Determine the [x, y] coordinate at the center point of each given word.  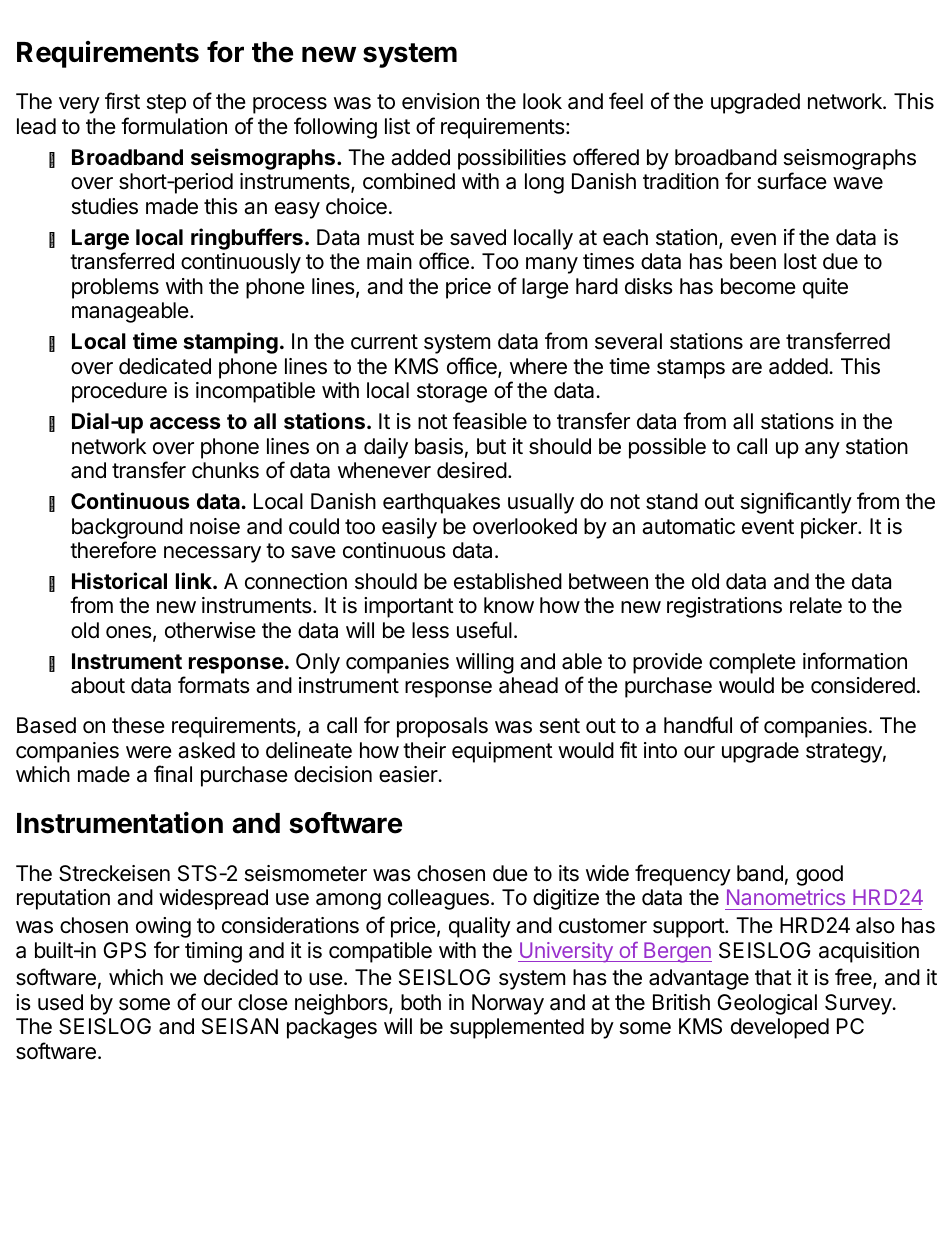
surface [792, 181]
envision [440, 101]
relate [816, 605]
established [508, 581]
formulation [174, 126]
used [60, 1002]
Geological [767, 1004]
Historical [119, 580]
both [421, 1002]
